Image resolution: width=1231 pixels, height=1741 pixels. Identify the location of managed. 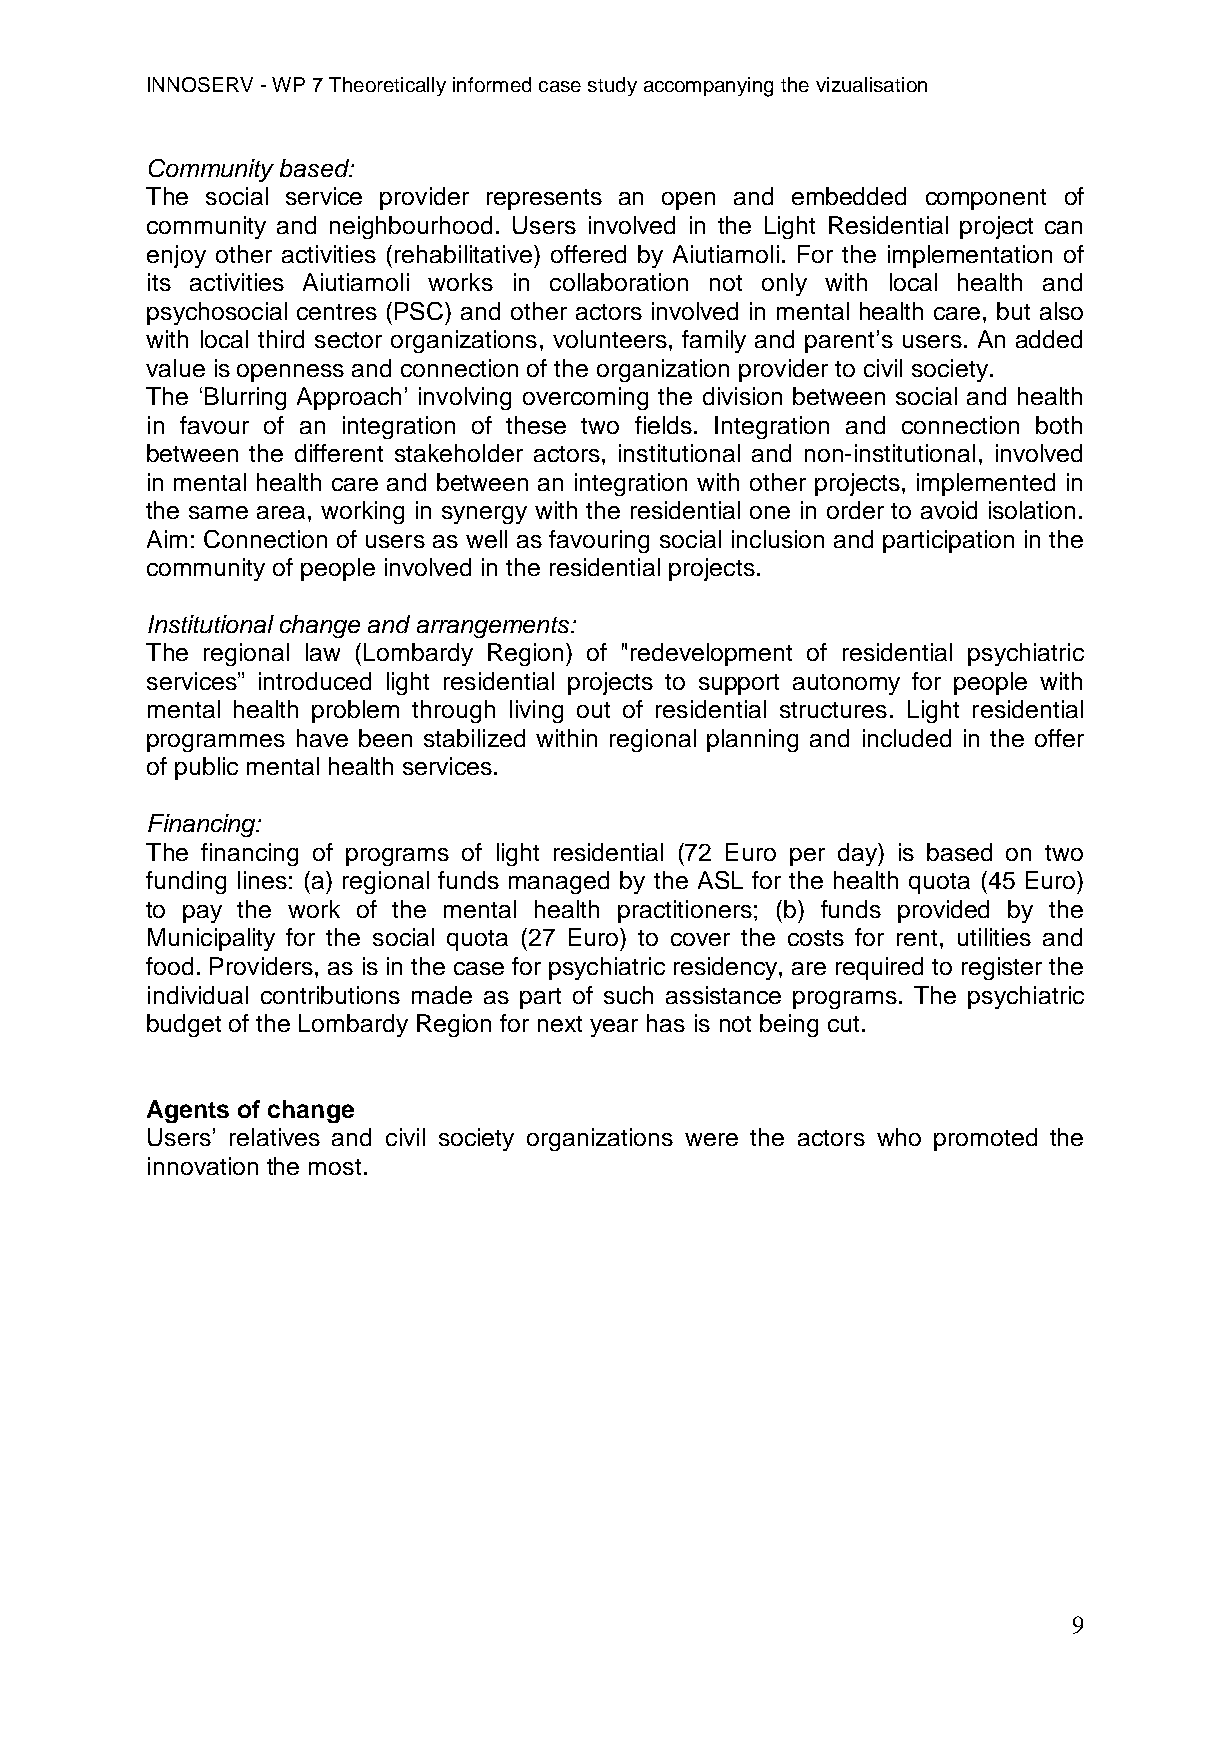
(559, 882).
